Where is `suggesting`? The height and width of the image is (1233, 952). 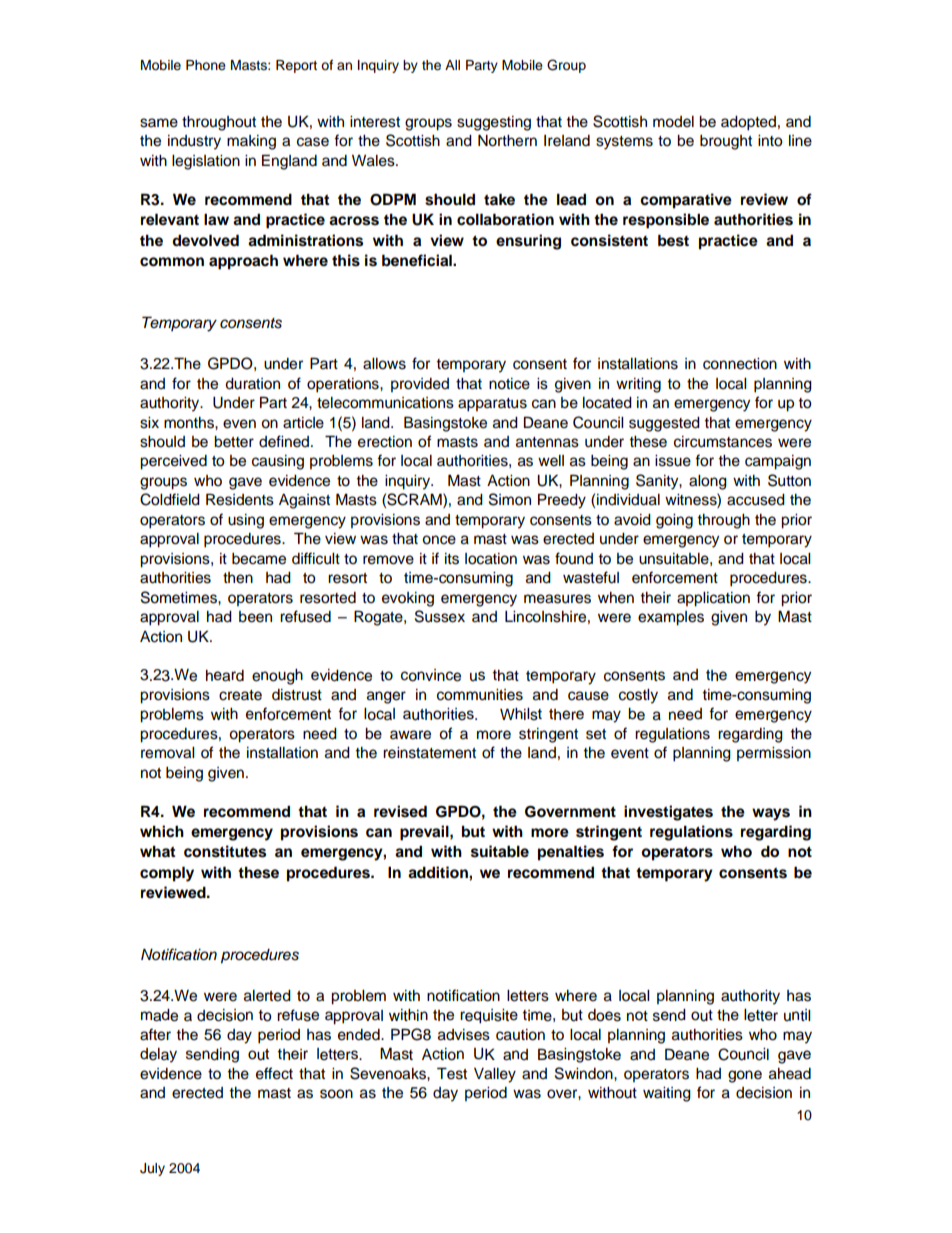
suggesting is located at coordinates (494, 123).
